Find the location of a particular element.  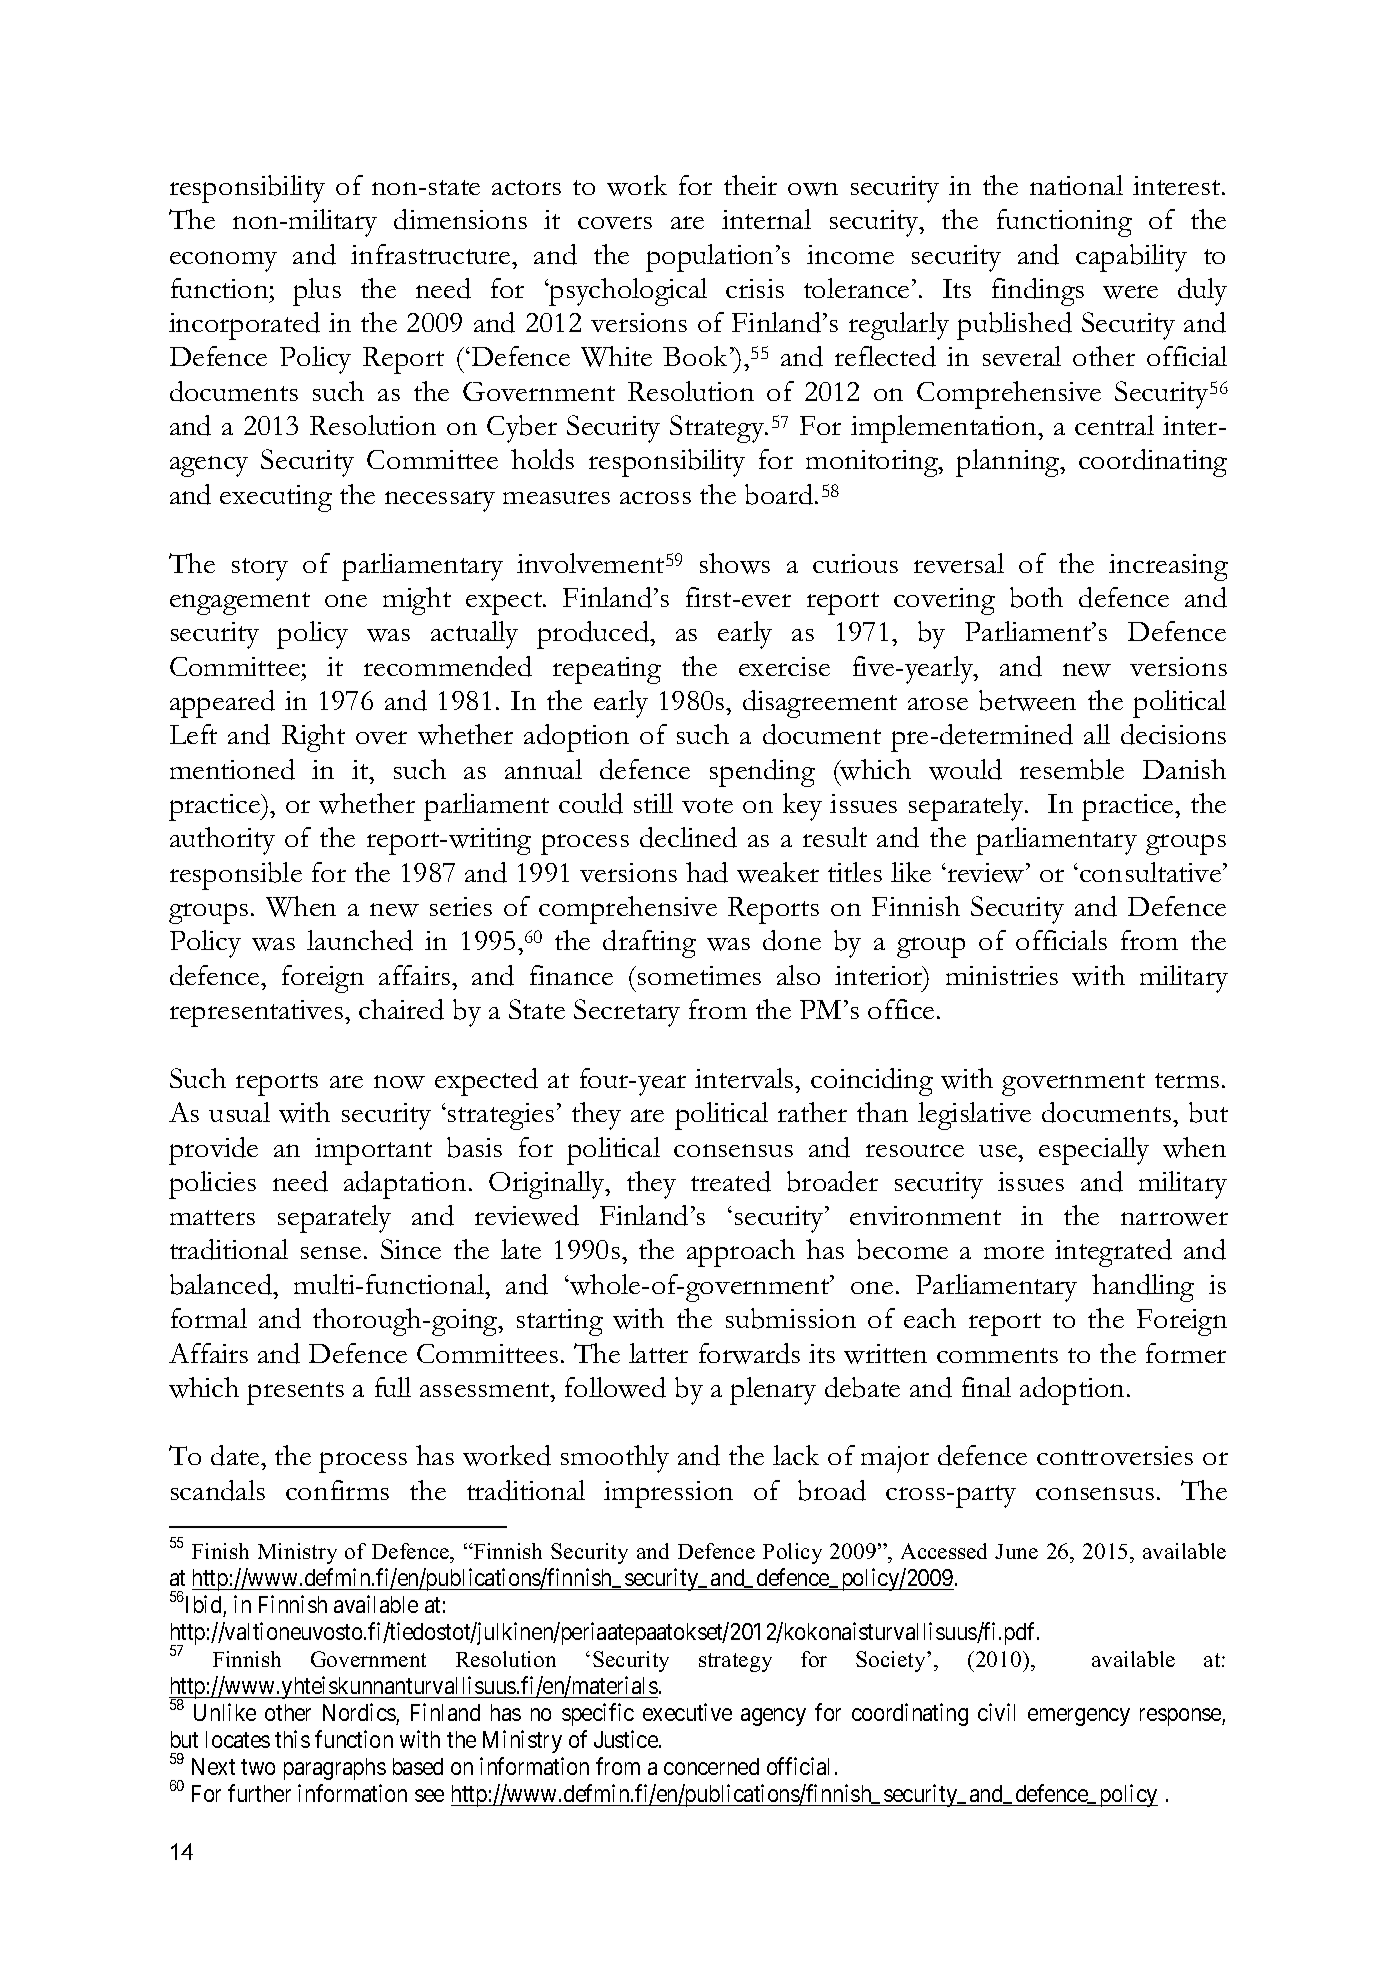

sometimes is located at coordinates (699, 975).
